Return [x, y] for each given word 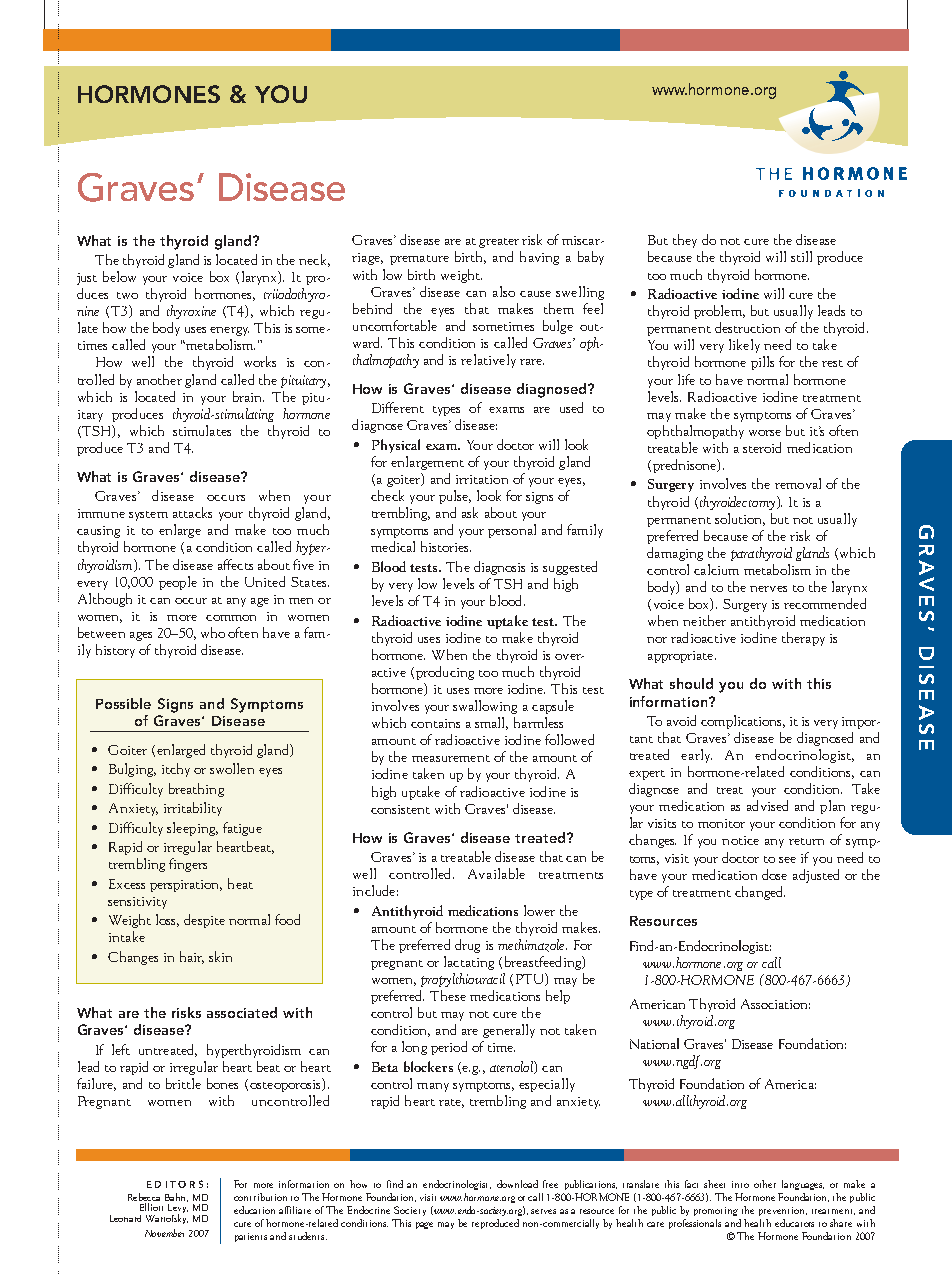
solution [740, 519]
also [504, 291]
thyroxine [191, 312]
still [801, 256]
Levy [178, 1210]
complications [743, 722]
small [491, 723]
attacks [192, 512]
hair [192, 957]
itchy [176, 770]
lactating [469, 963]
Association [775, 1004]
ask [470, 512]
